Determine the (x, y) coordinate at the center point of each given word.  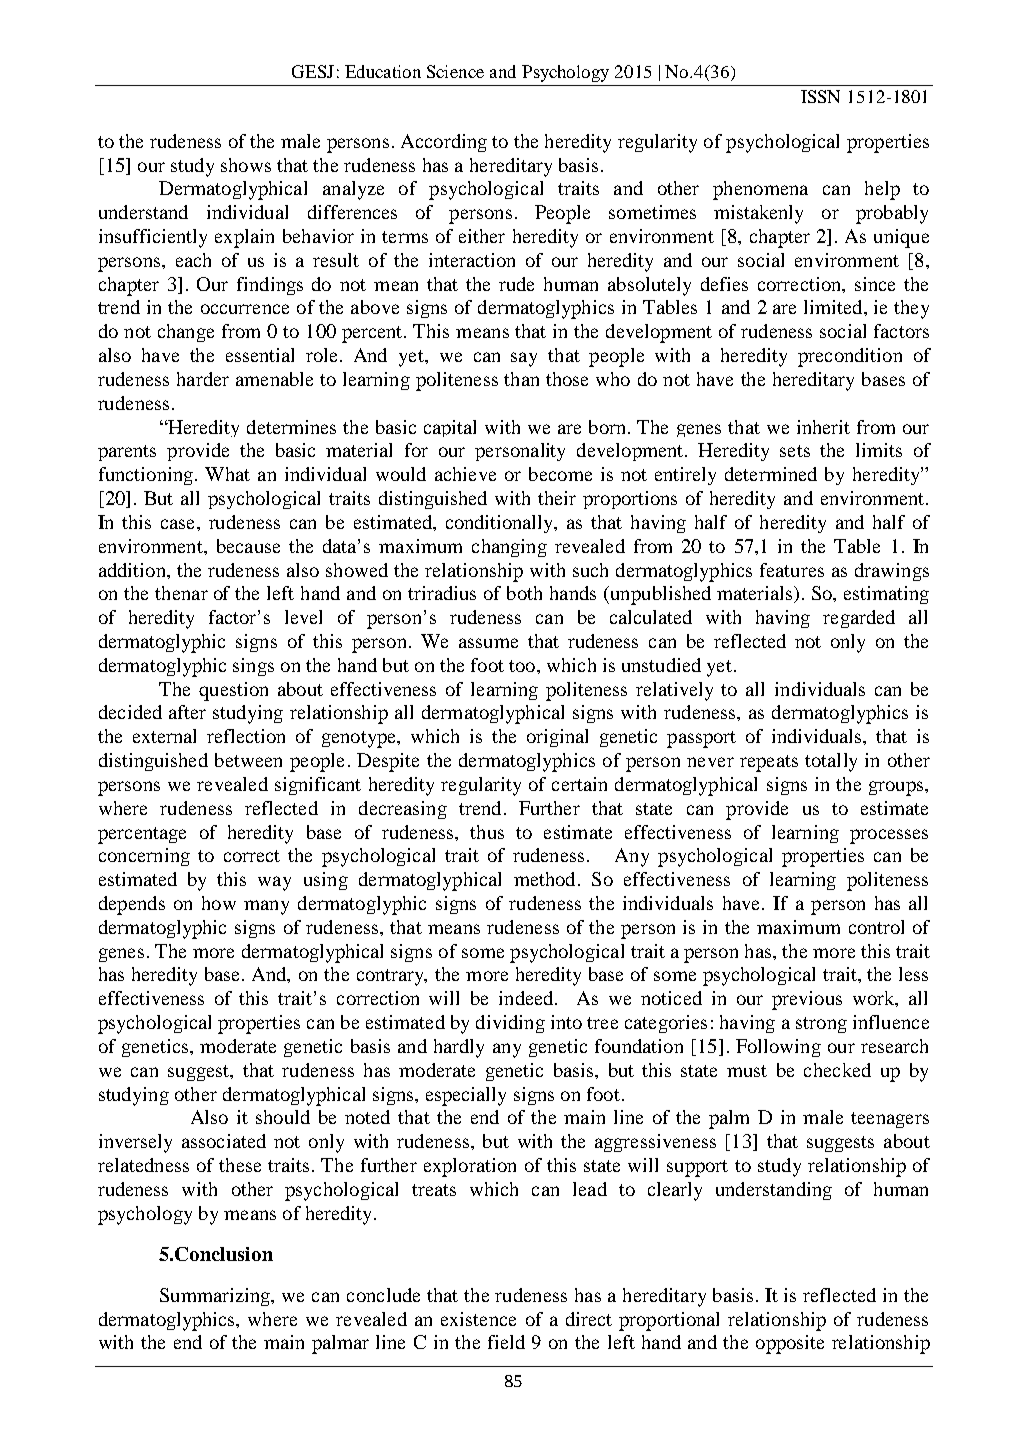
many (266, 907)
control (876, 927)
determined (771, 474)
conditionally (501, 524)
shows (246, 165)
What (227, 474)
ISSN (820, 96)
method (544, 879)
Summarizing (216, 1297)
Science (455, 71)
